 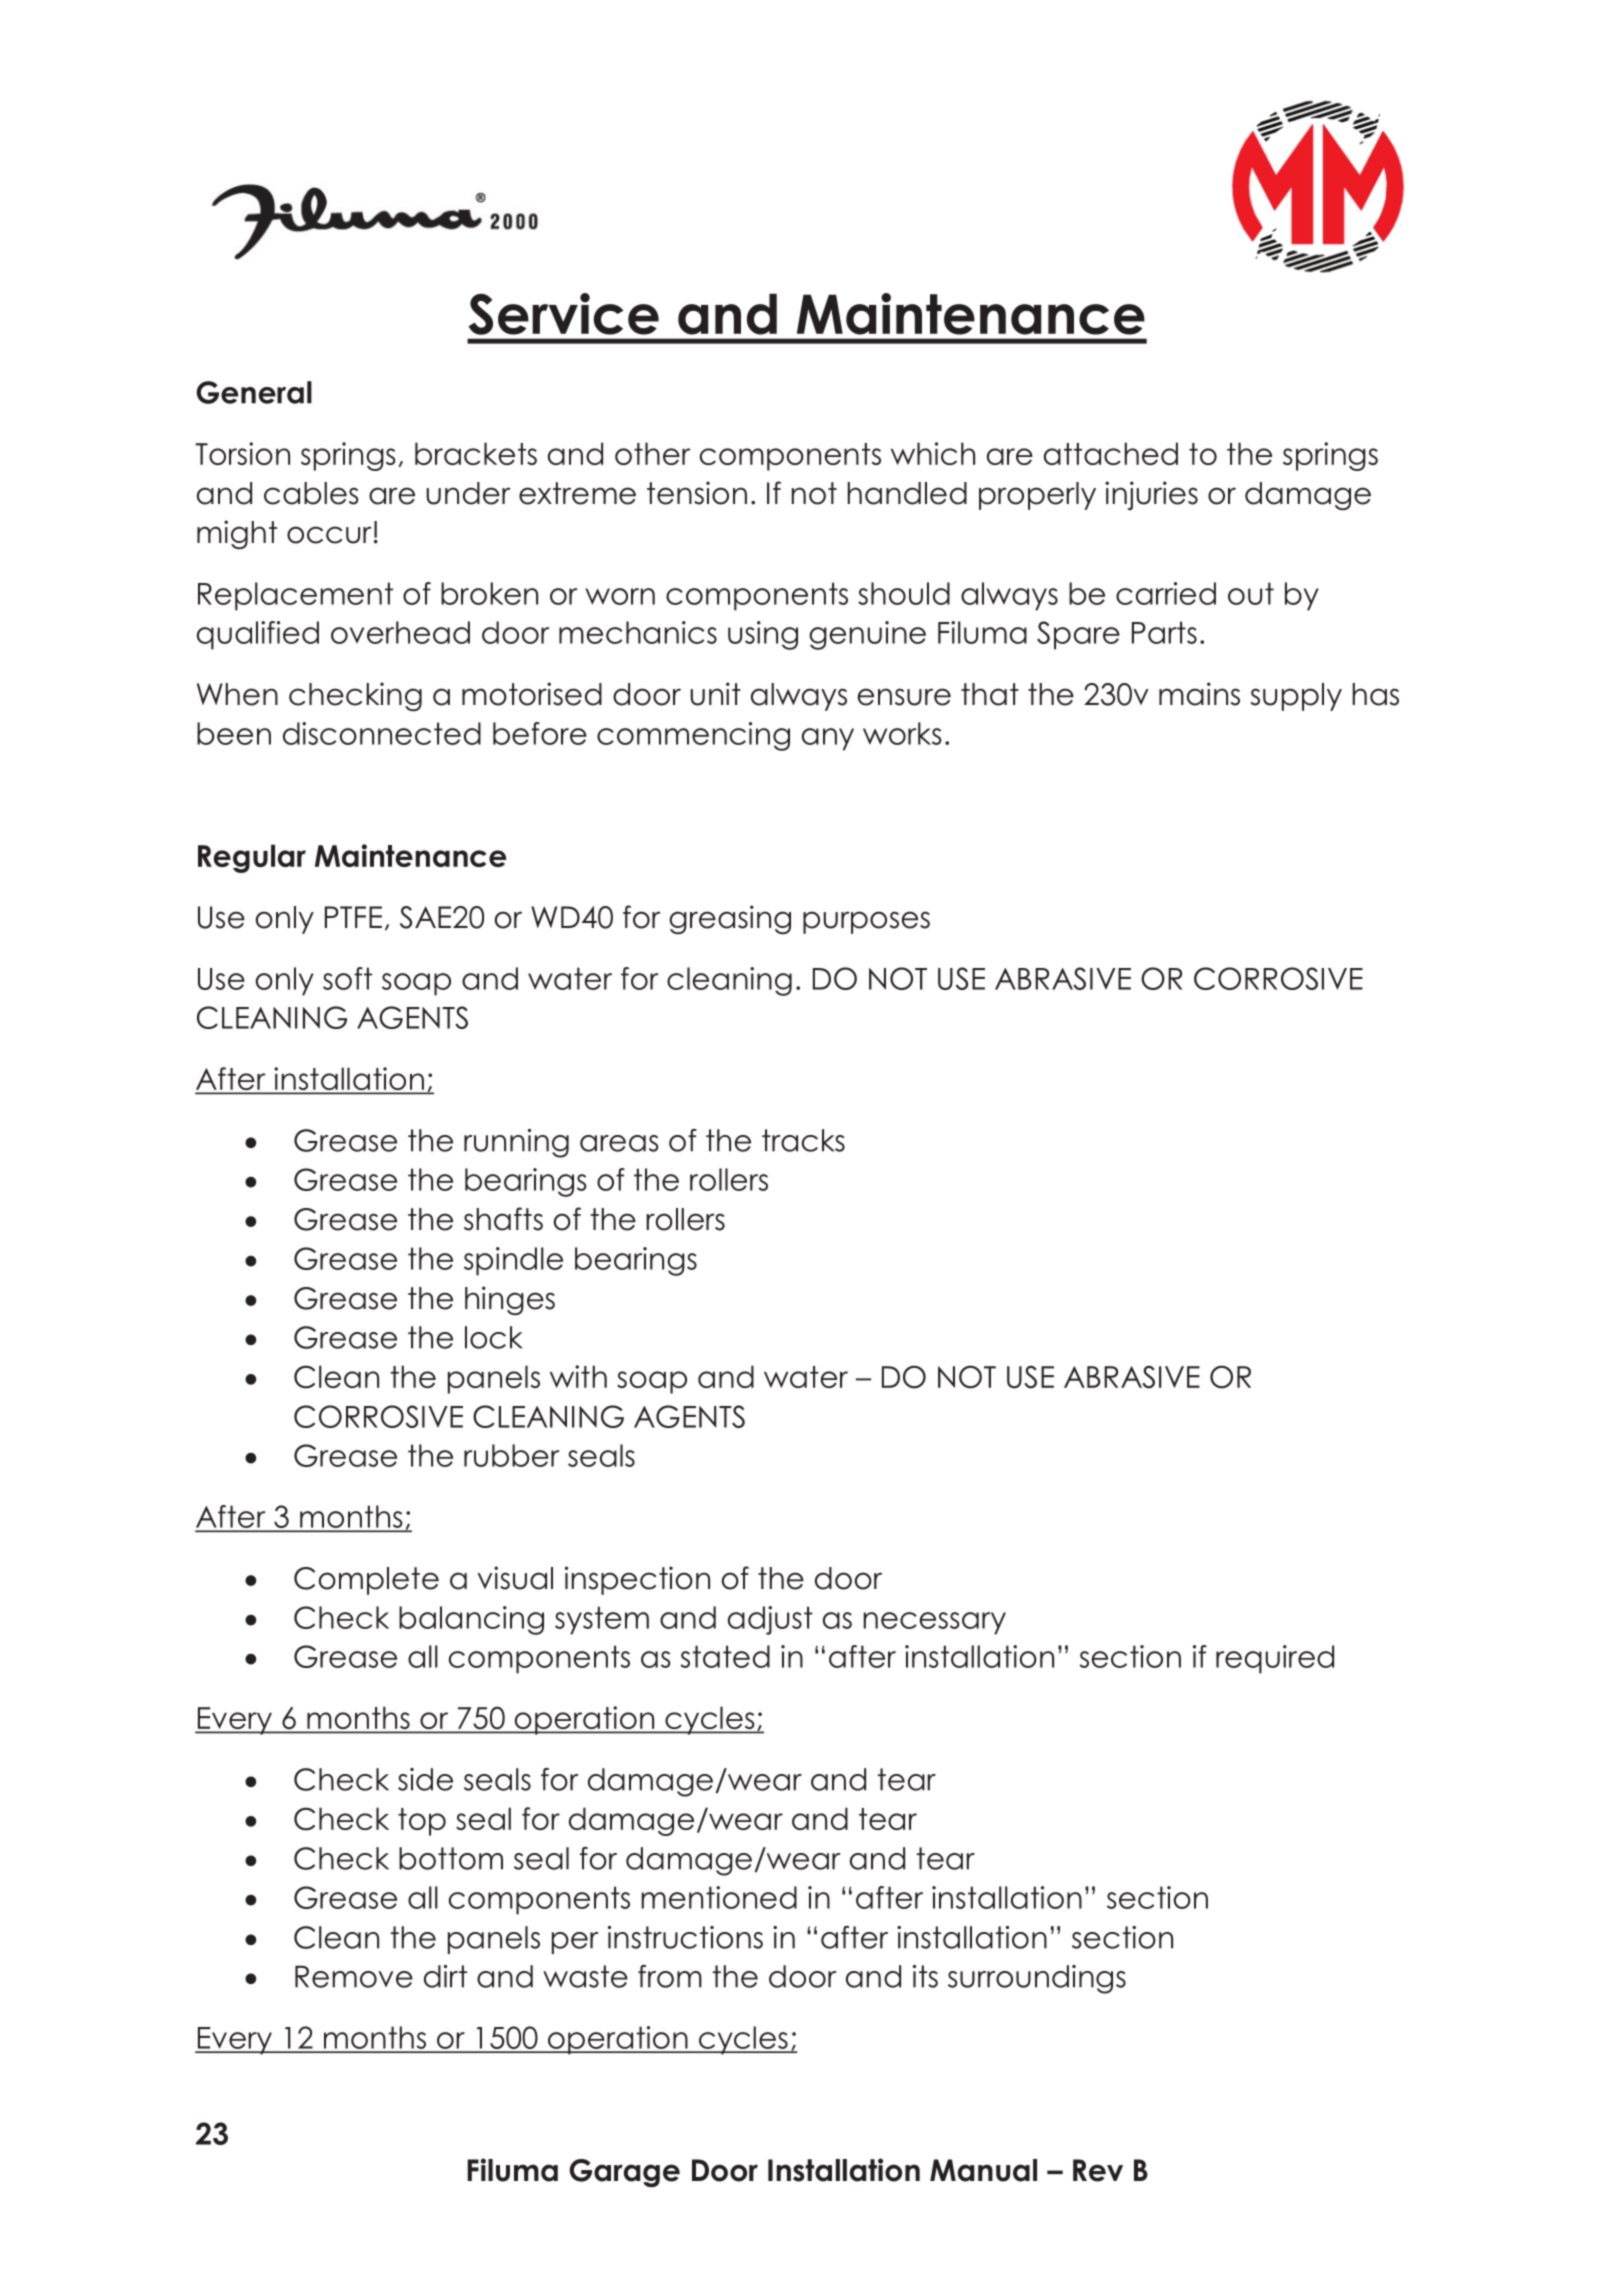 What do you see at coordinates (254, 392) in the screenshot?
I see `General` at bounding box center [254, 392].
